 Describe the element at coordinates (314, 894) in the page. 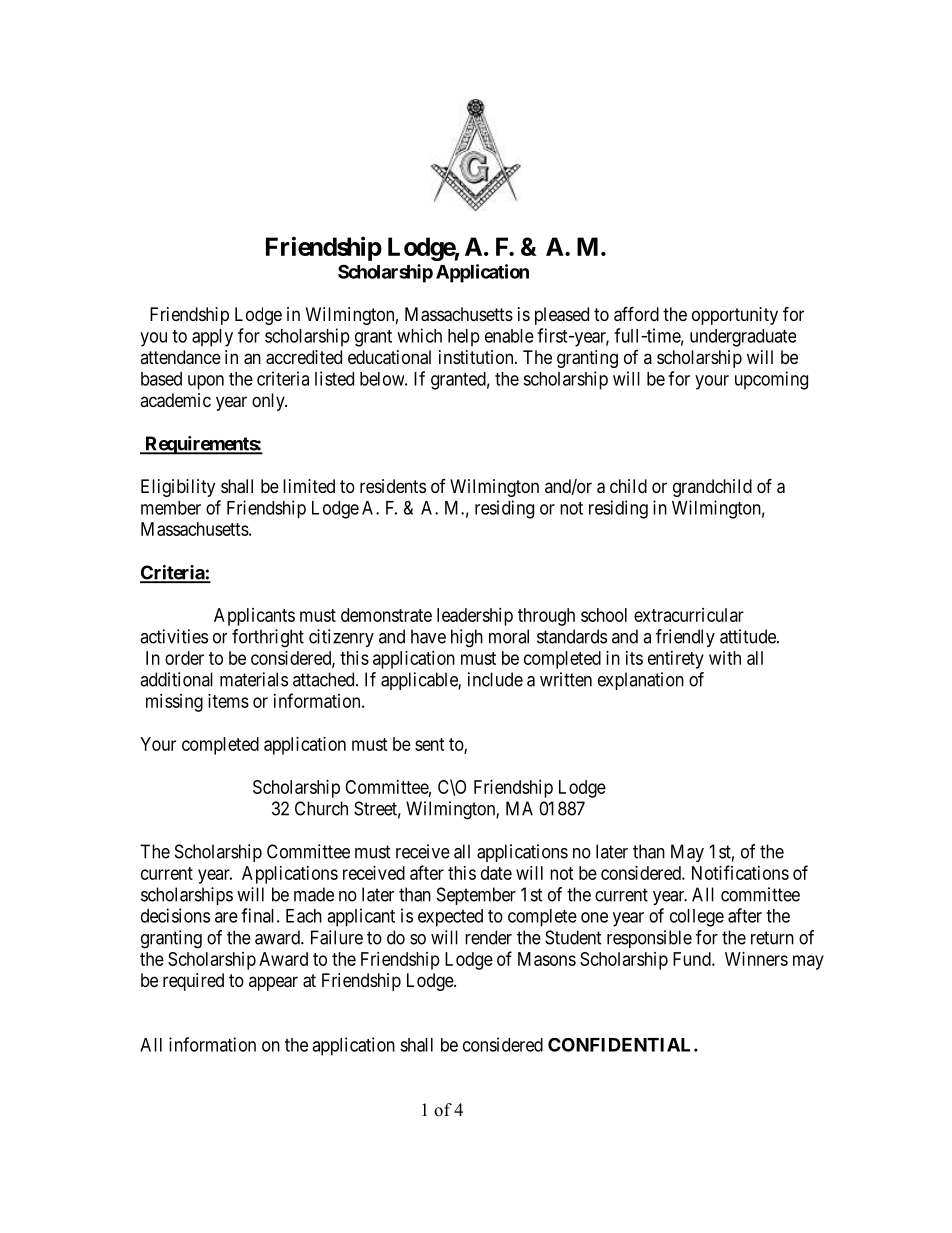

I see `made` at that location.
